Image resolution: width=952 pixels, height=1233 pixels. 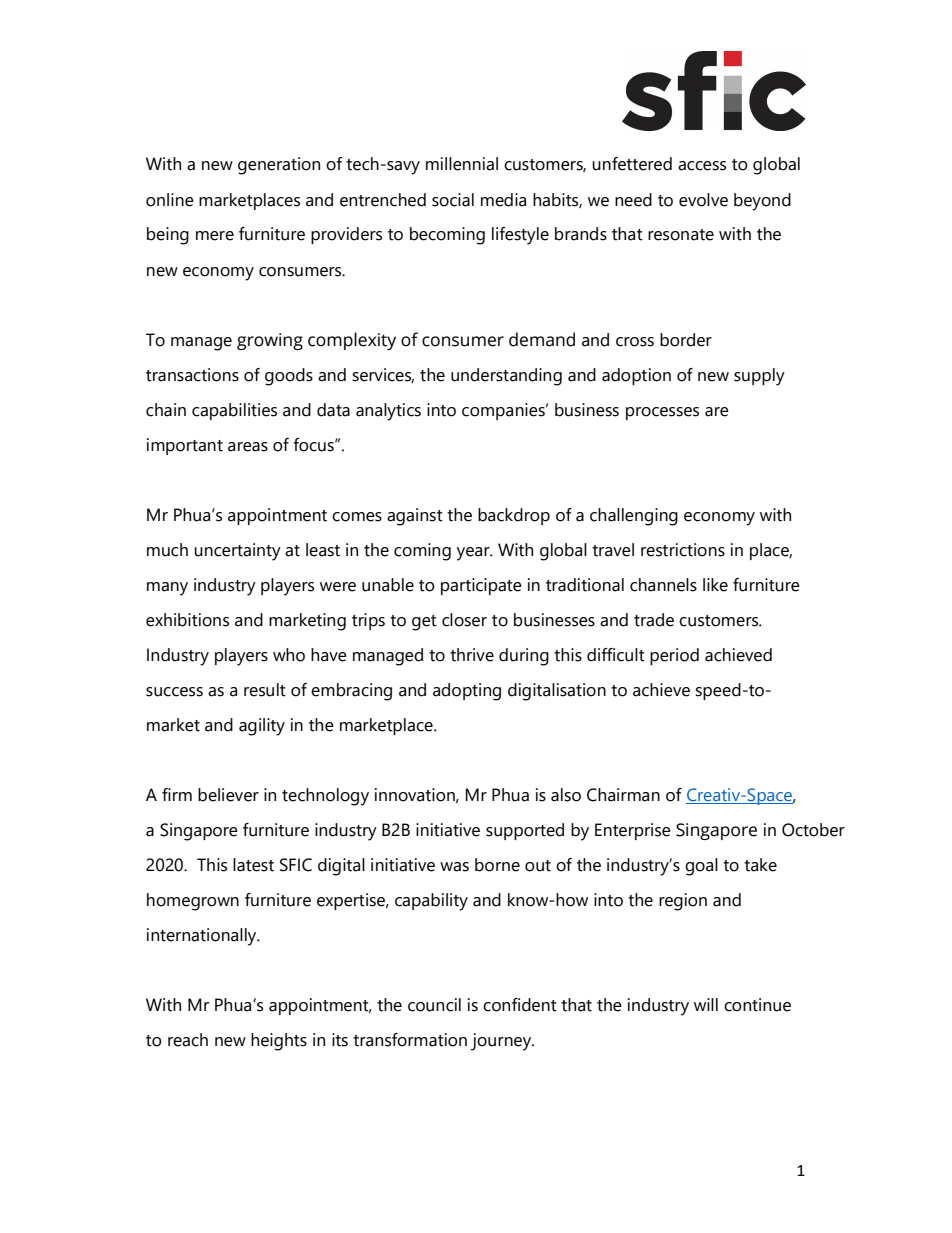 I want to click on processes, so click(x=662, y=413).
